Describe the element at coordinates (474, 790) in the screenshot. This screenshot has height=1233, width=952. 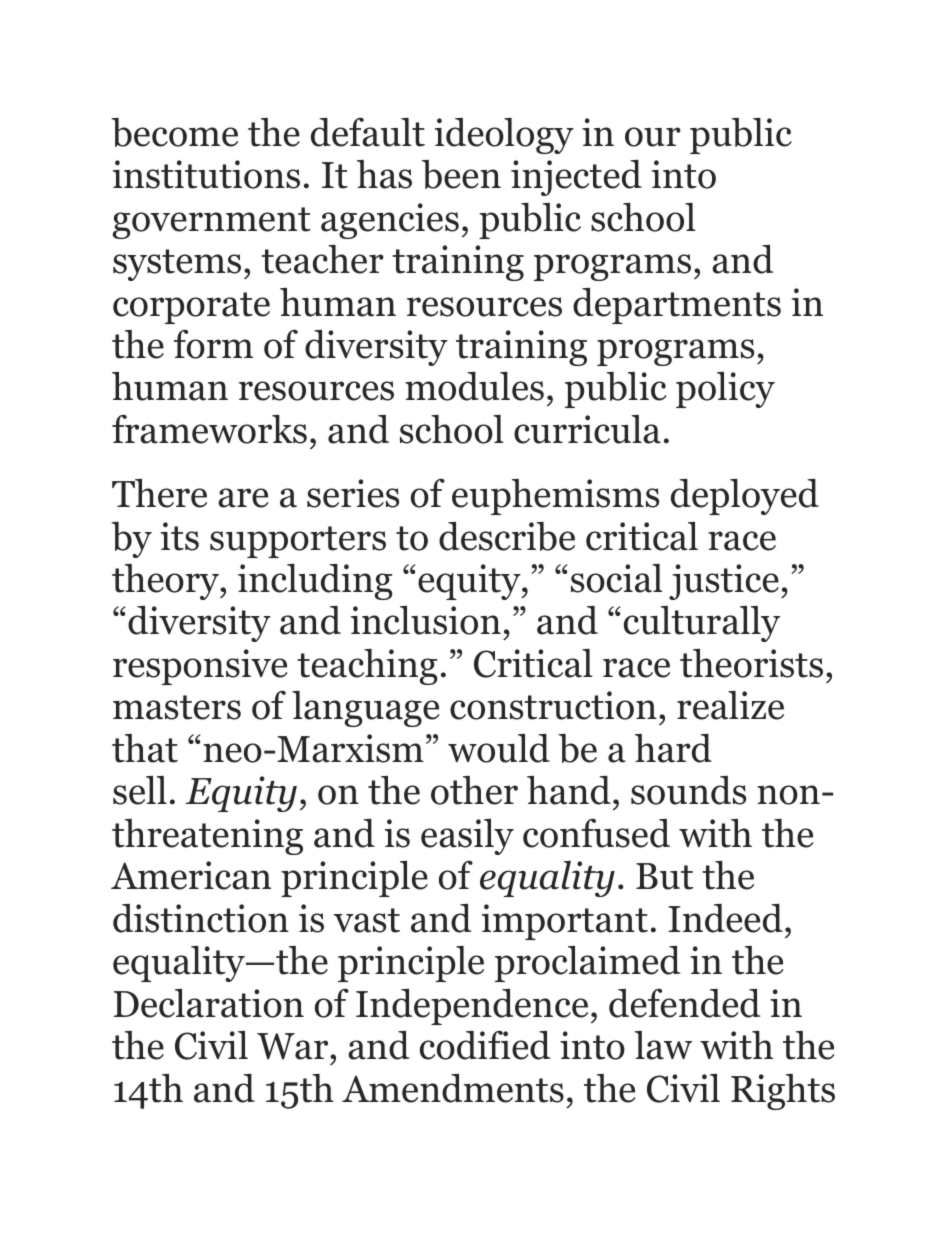
I see `other` at that location.
